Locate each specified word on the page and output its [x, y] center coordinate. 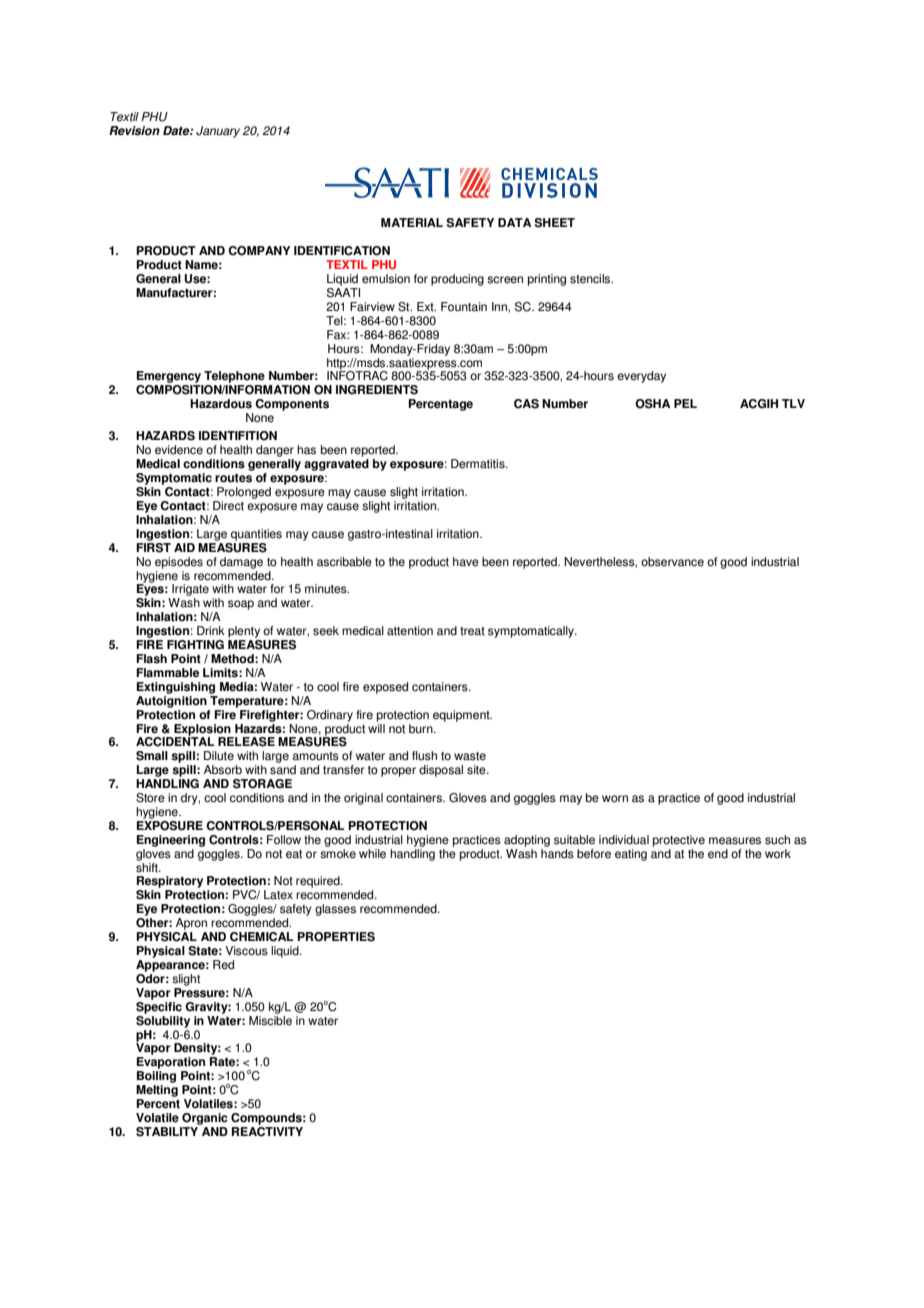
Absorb [223, 770]
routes [233, 478]
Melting [157, 1091]
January [218, 132]
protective [679, 841]
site [477, 770]
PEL [685, 403]
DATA [514, 222]
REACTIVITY [267, 1130]
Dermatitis [479, 464]
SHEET [554, 223]
